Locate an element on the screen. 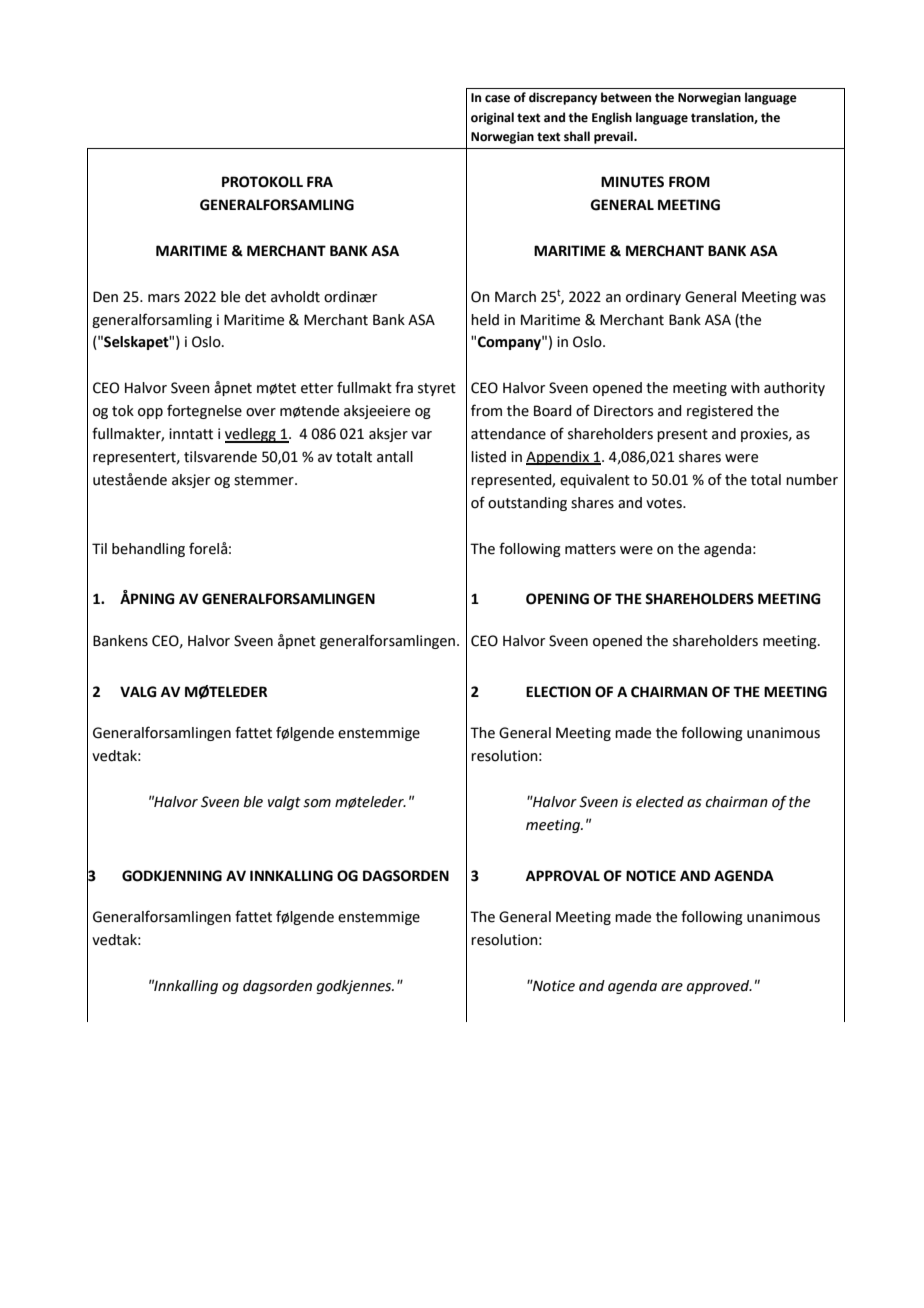  held is located at coordinates (485, 320).
